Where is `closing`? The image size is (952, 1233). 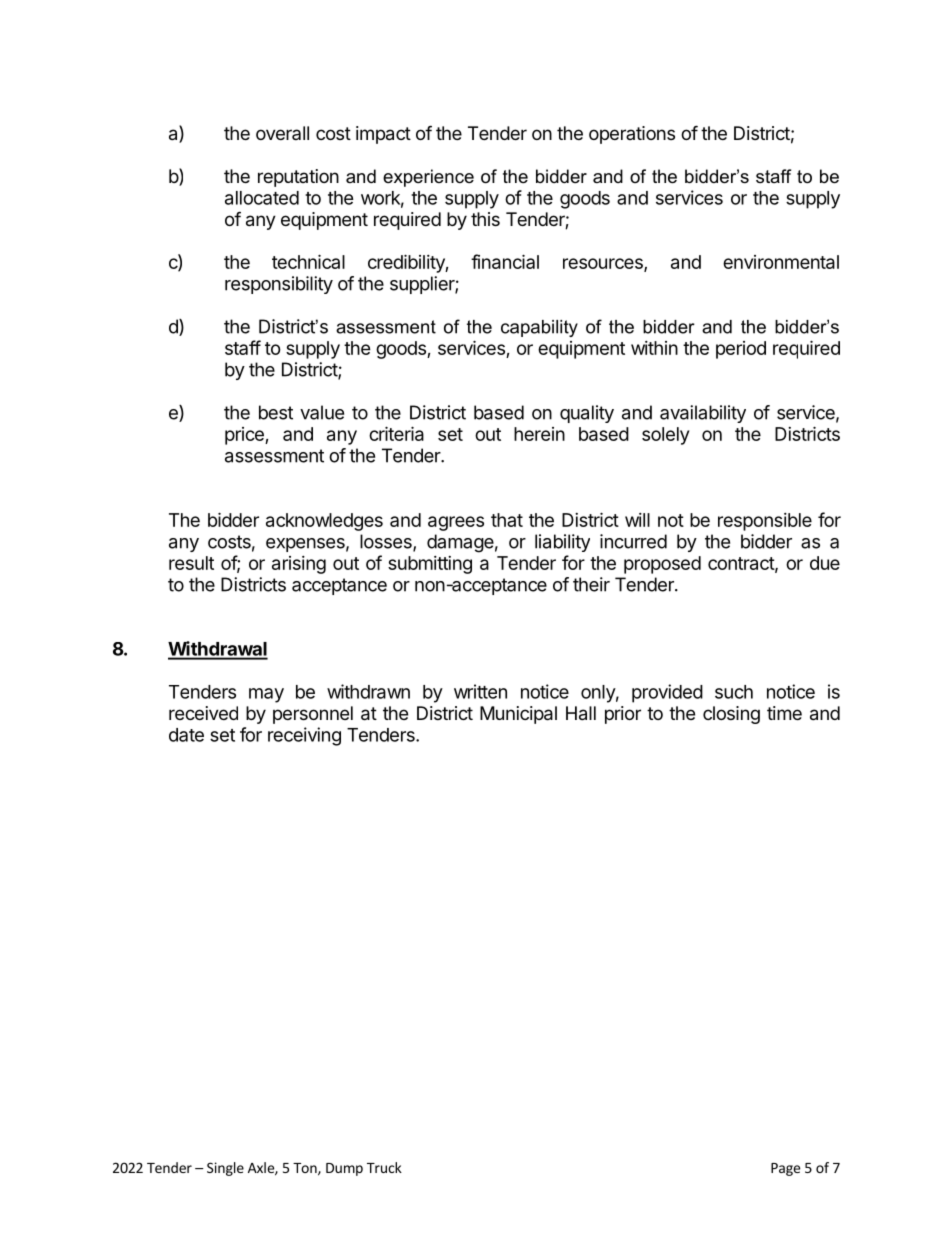
closing is located at coordinates (731, 715).
